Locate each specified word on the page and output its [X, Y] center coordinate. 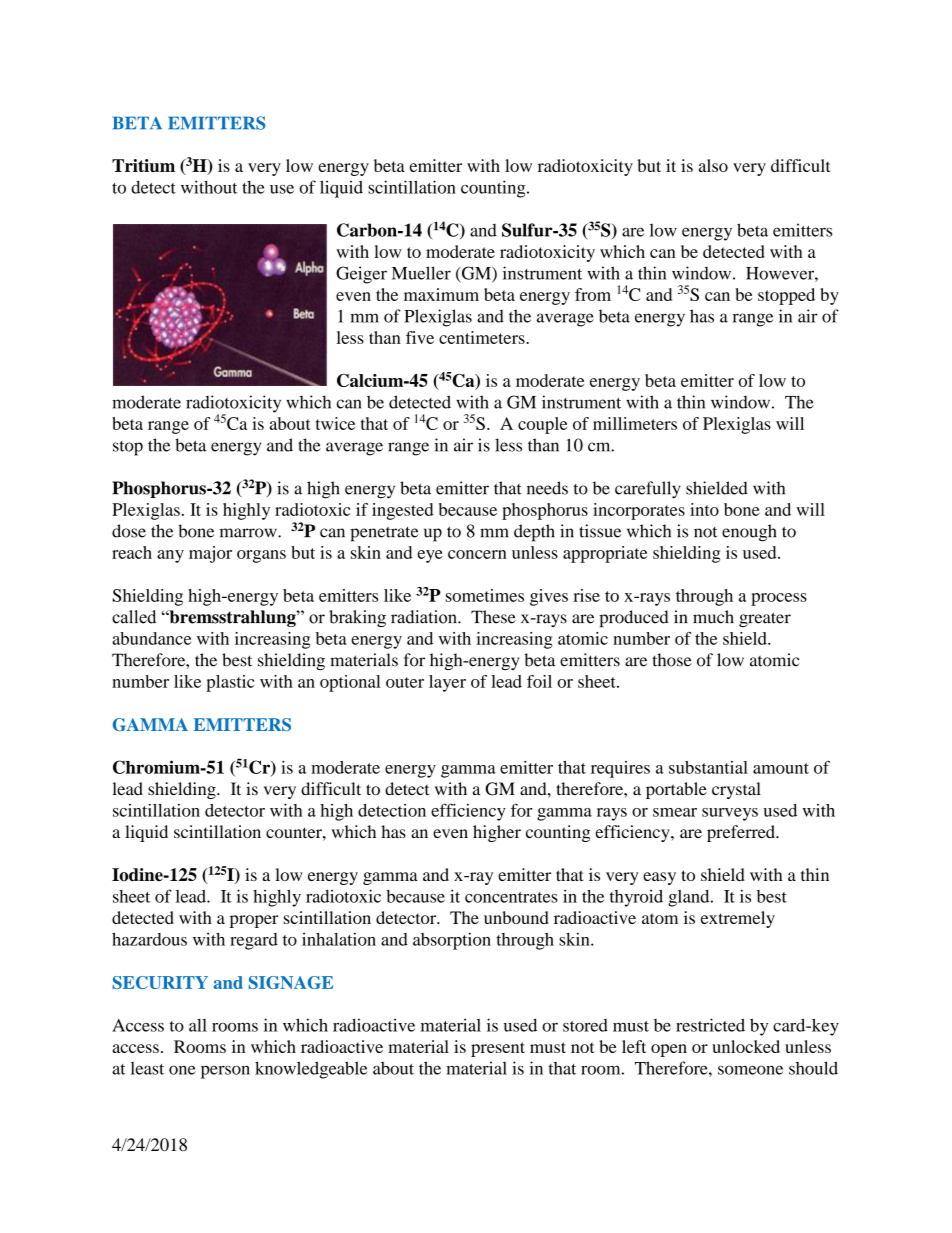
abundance [151, 638]
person [225, 1072]
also [713, 165]
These [493, 617]
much [713, 617]
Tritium [143, 165]
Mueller [421, 273]
